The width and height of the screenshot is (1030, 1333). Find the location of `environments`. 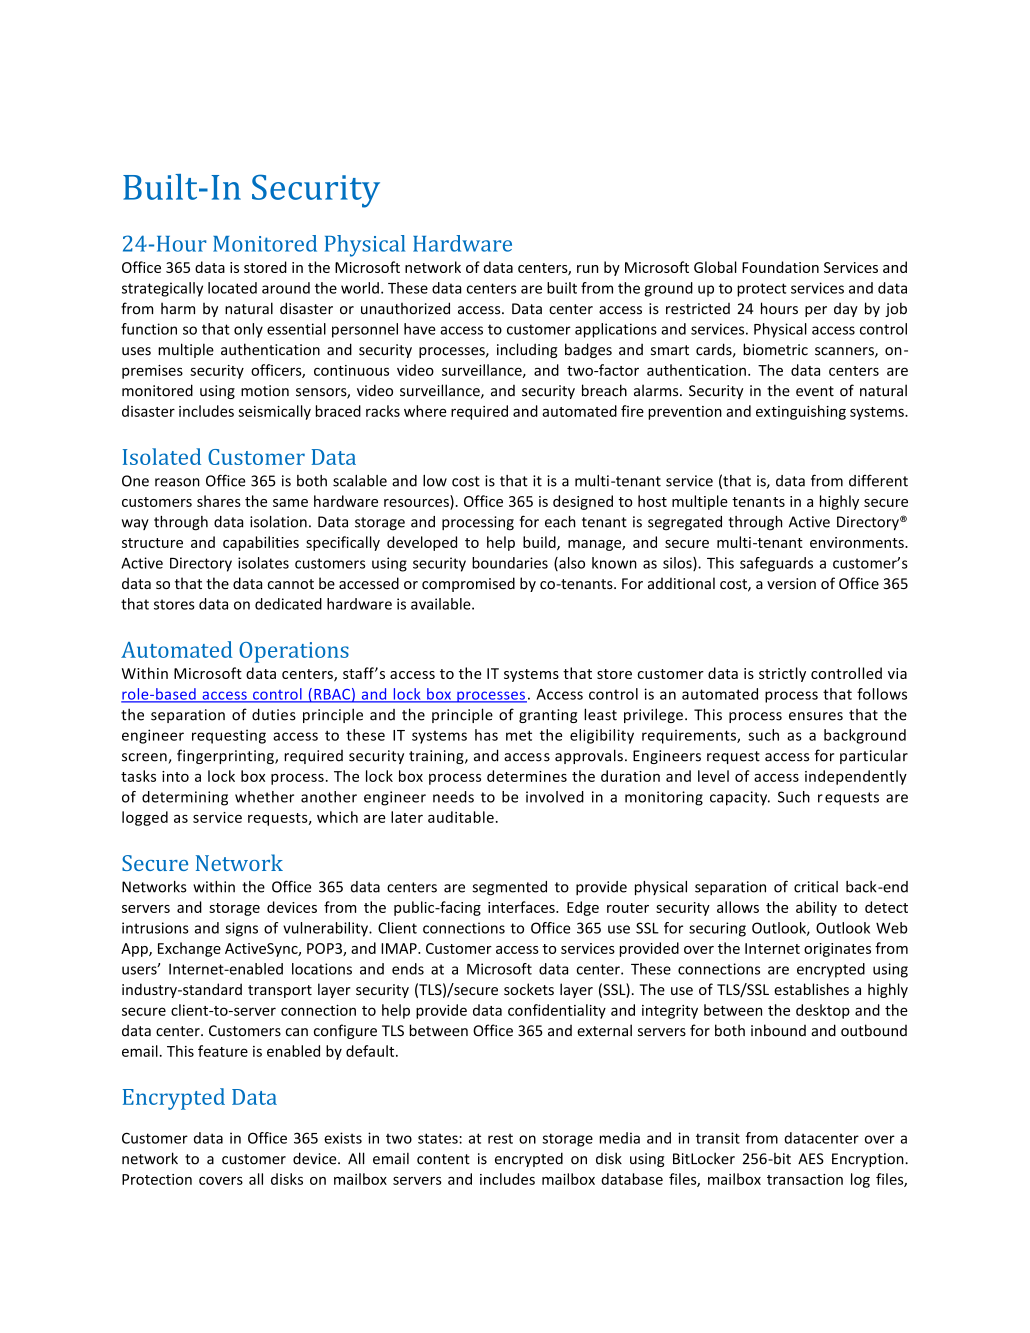

environments is located at coordinates (858, 542).
